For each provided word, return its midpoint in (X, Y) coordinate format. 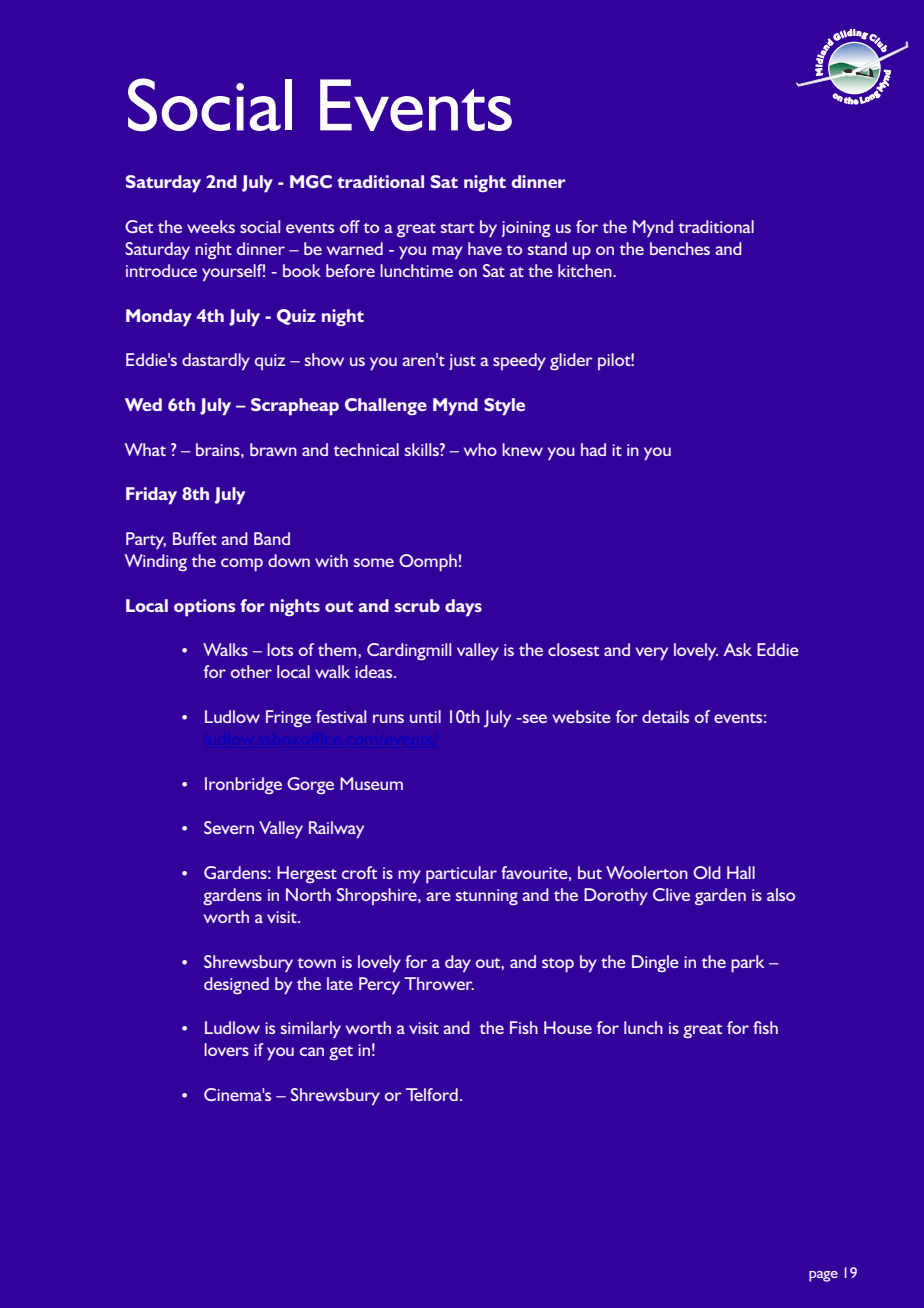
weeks (211, 226)
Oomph (428, 562)
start (457, 228)
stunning (487, 897)
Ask (737, 649)
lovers (226, 1049)
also (781, 894)
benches (680, 248)
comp (242, 564)
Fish (524, 1027)
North (308, 894)
